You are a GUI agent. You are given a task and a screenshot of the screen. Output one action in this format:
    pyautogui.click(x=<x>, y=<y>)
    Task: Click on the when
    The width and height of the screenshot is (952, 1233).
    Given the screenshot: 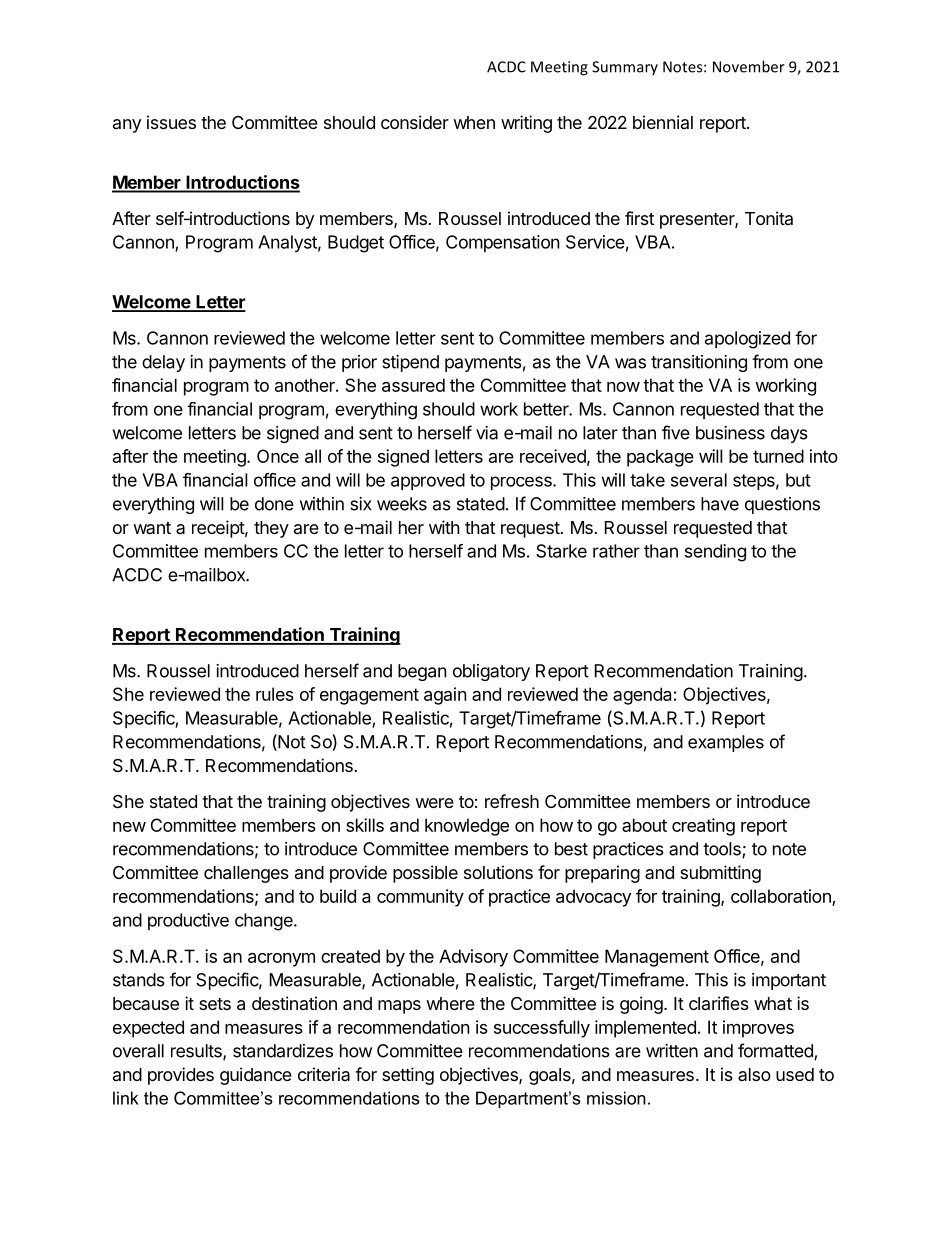 What is the action you would take?
    pyautogui.click(x=474, y=122)
